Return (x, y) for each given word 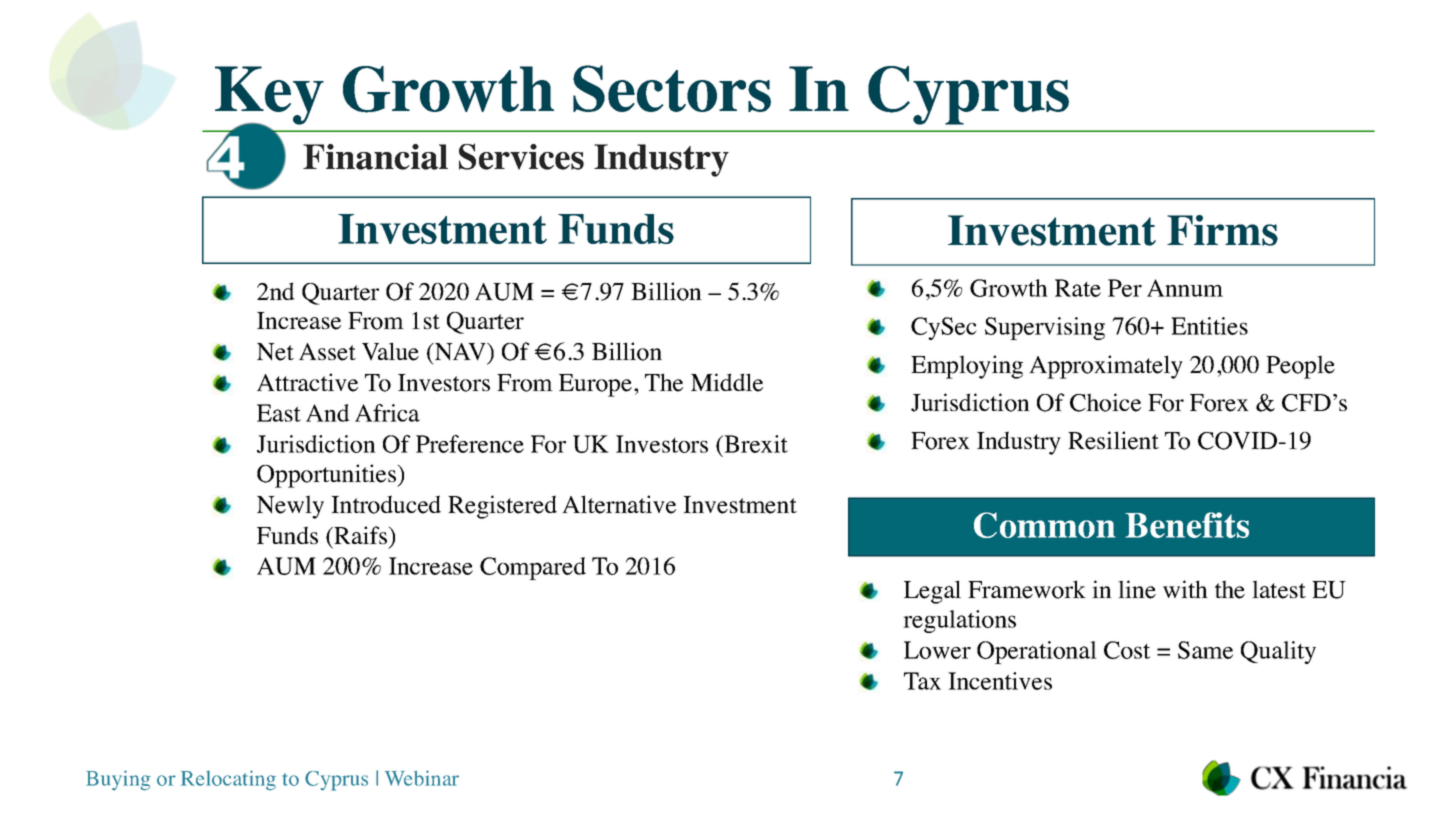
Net (275, 352)
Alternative (619, 504)
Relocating (228, 780)
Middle (727, 382)
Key (269, 96)
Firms (1222, 230)
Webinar (422, 778)
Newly (290, 507)
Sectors (672, 88)
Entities (1209, 326)
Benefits (1187, 525)
